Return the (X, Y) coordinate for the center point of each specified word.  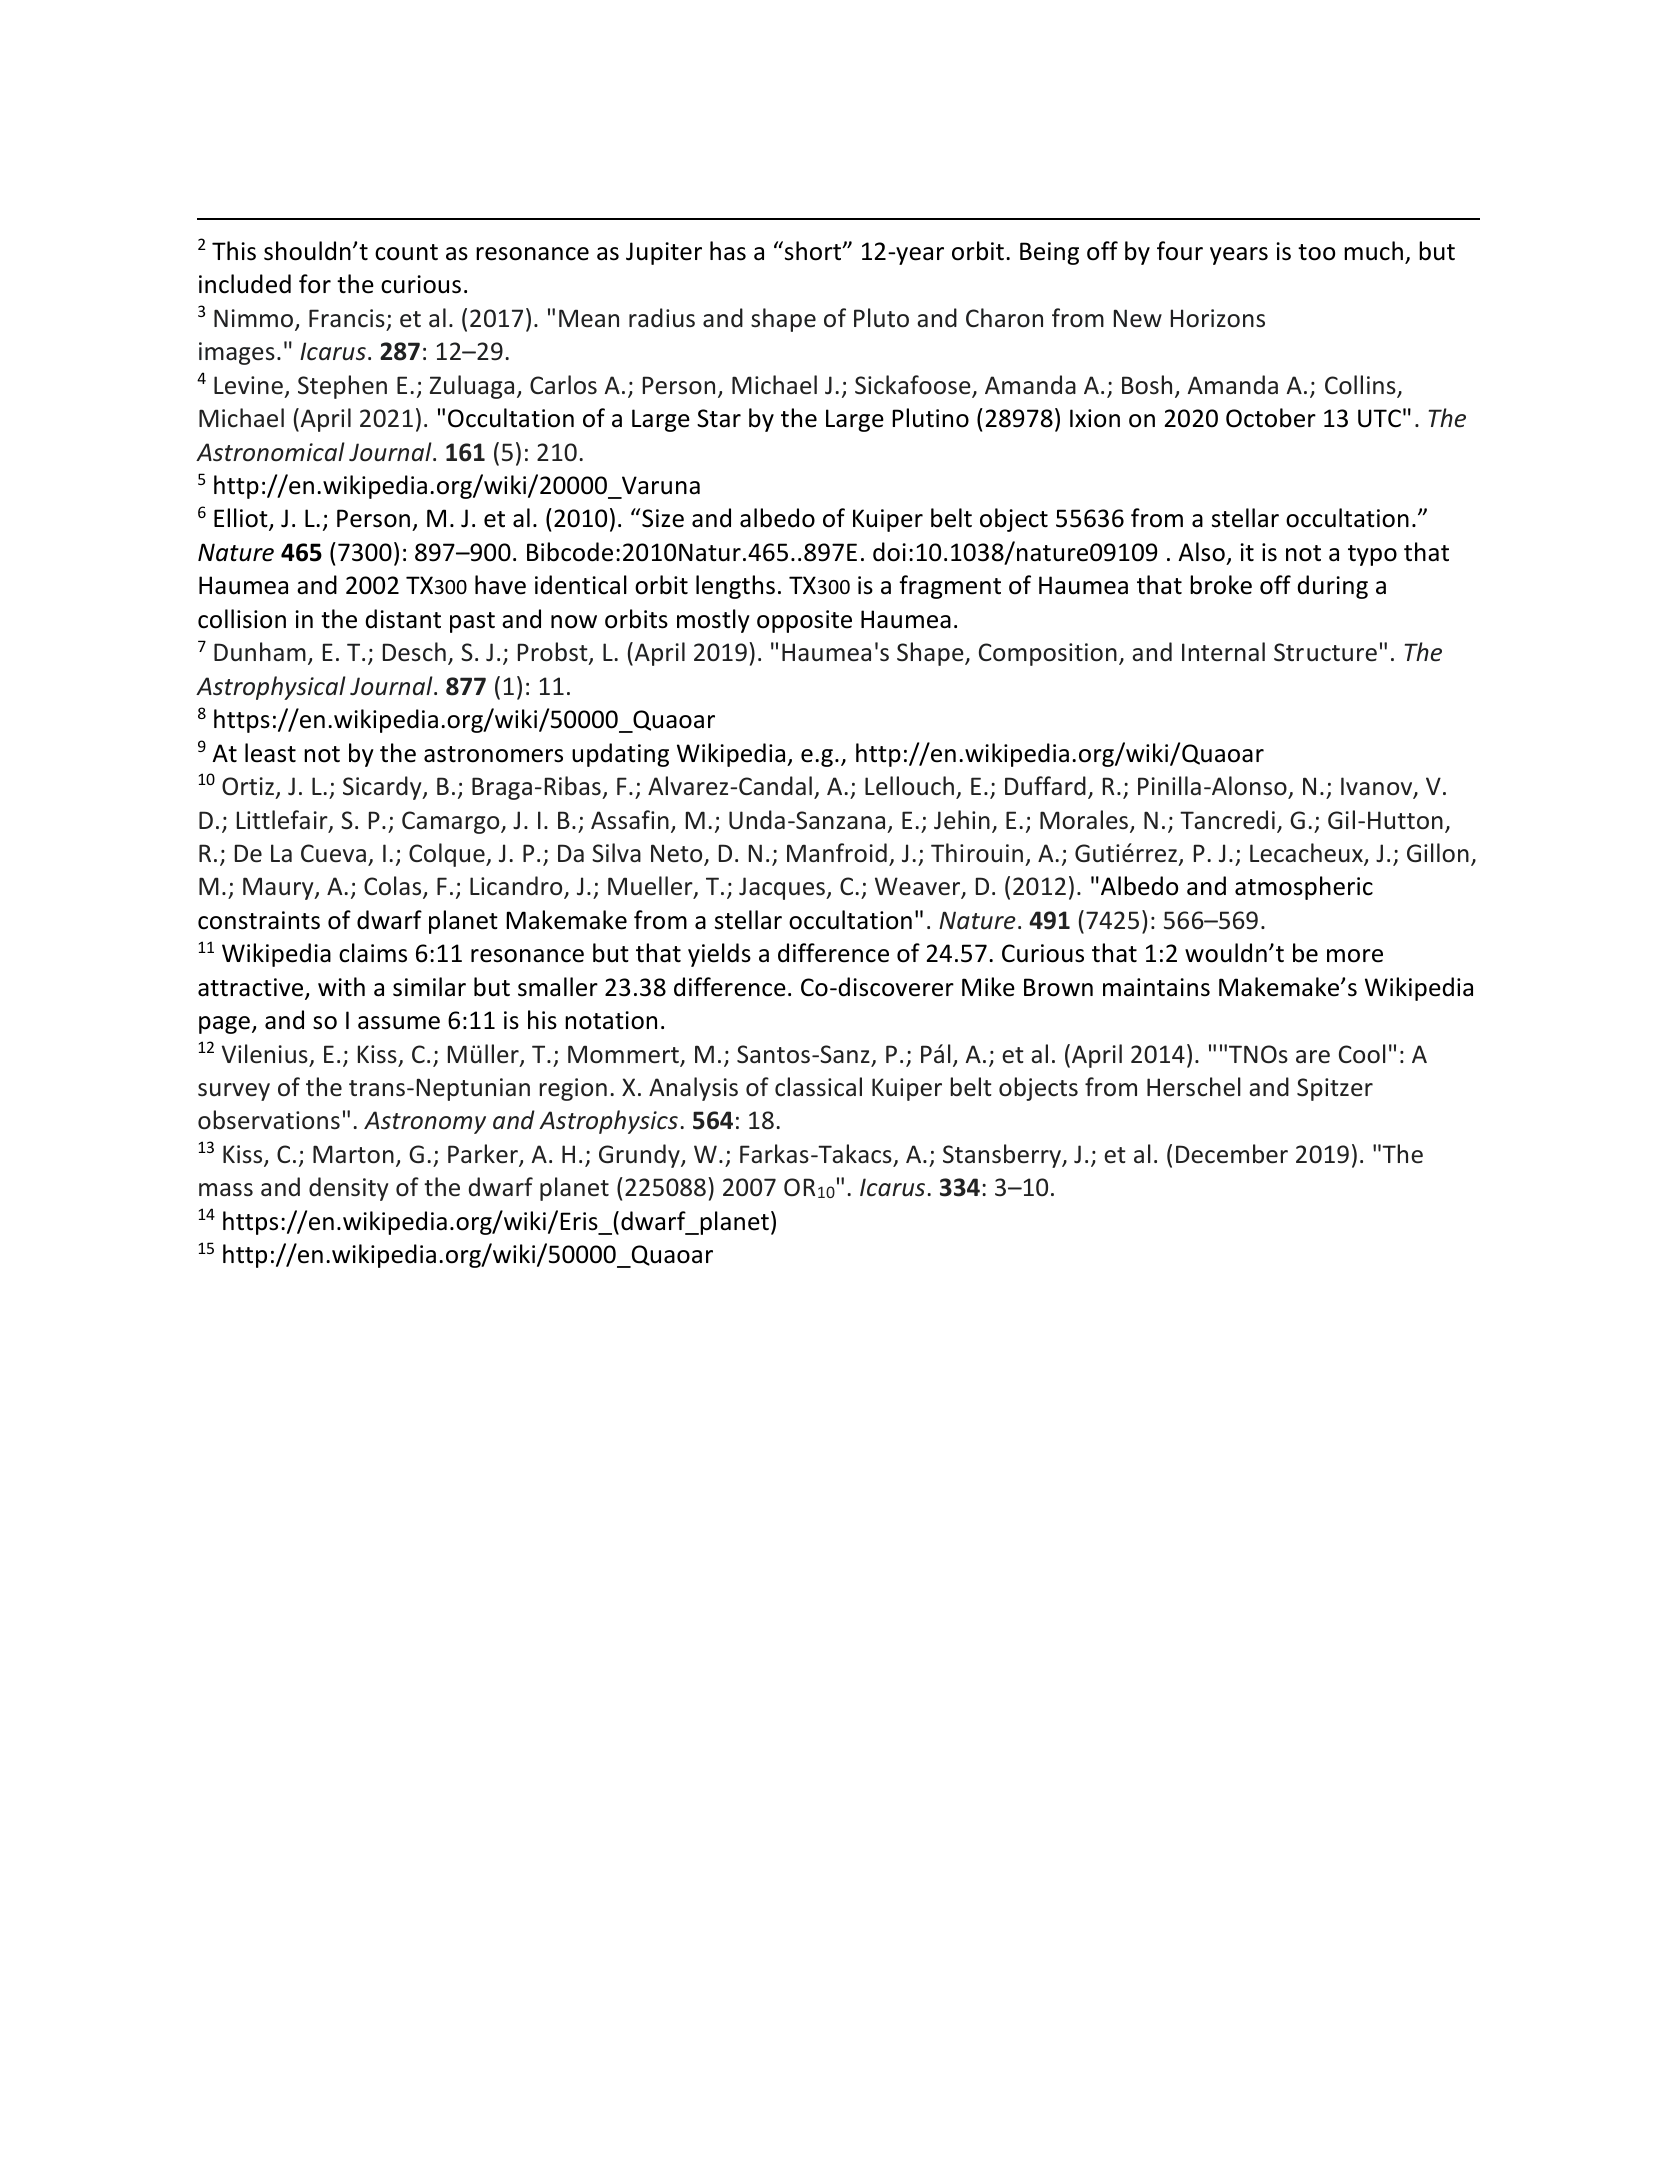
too (1316, 252)
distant (403, 619)
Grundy (640, 1156)
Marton (353, 1154)
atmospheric (1304, 888)
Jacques (783, 888)
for (315, 284)
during (1332, 587)
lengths (735, 587)
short (814, 251)
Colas (394, 887)
